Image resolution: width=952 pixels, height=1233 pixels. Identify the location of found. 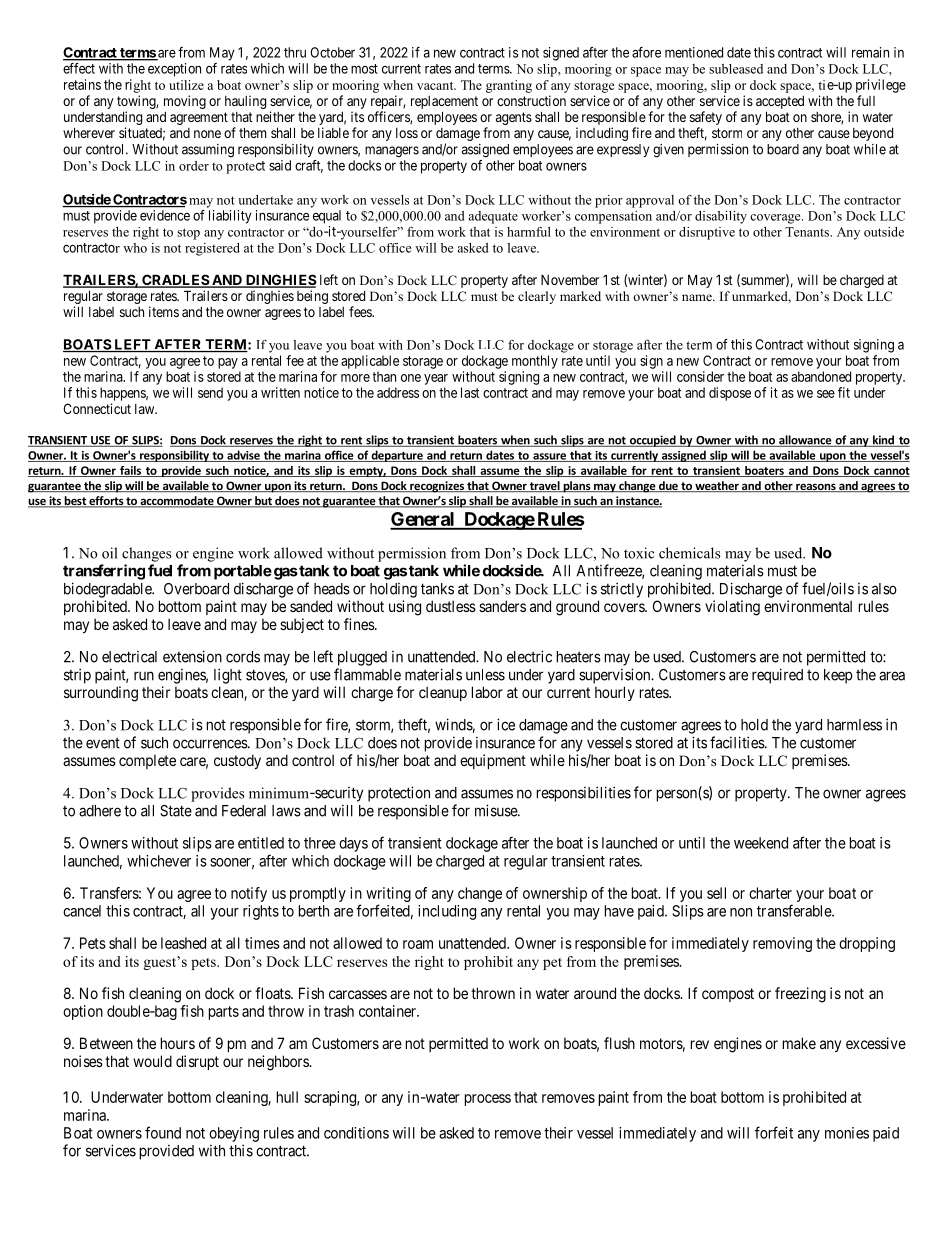
(163, 1132).
